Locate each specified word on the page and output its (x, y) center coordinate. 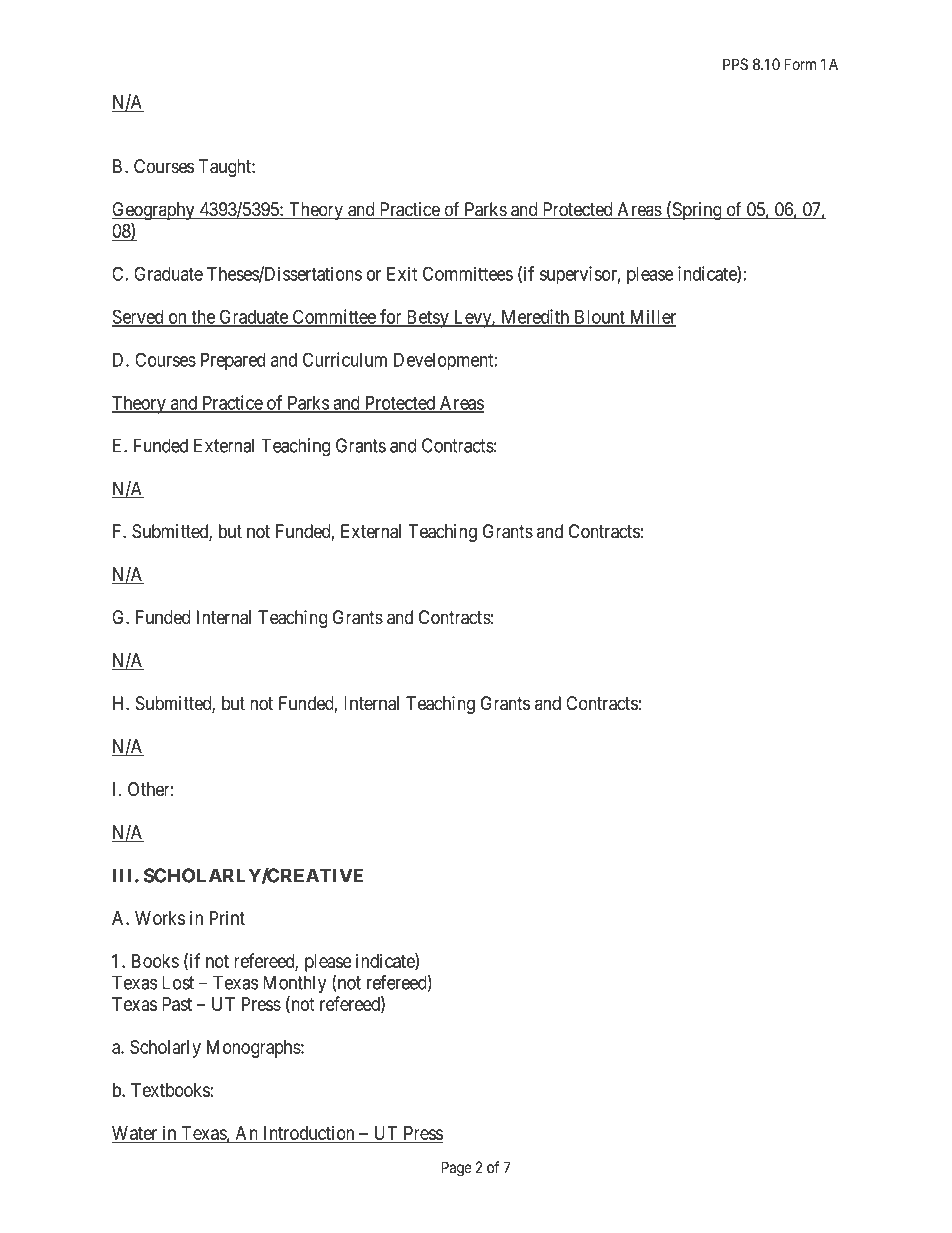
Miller (652, 317)
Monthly (294, 984)
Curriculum (345, 359)
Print (227, 918)
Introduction (309, 1134)
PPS (735, 64)
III (124, 875)
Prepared (233, 362)
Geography (154, 211)
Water (136, 1134)
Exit (402, 273)
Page (456, 1169)
